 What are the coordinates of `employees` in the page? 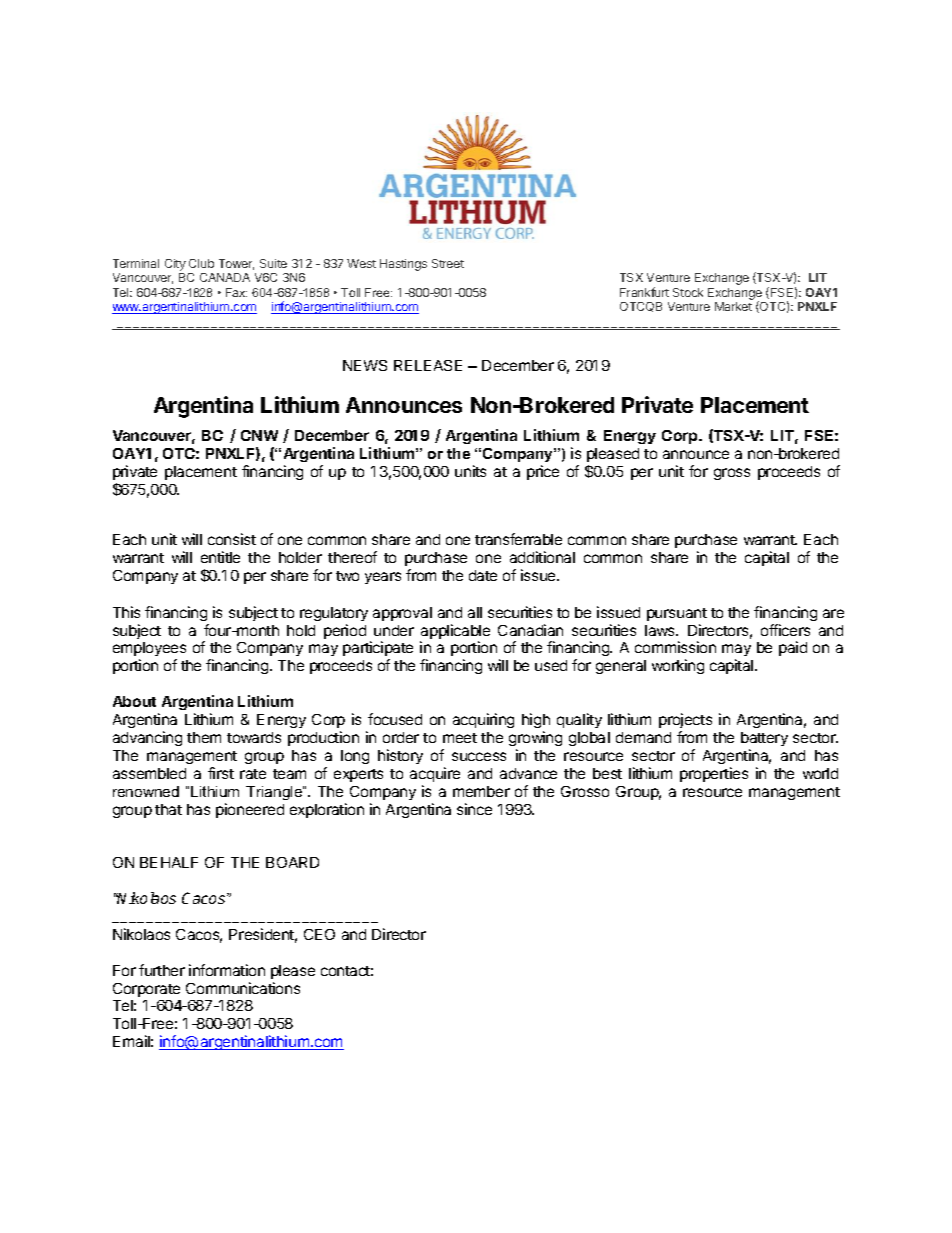 It's located at (149, 651).
